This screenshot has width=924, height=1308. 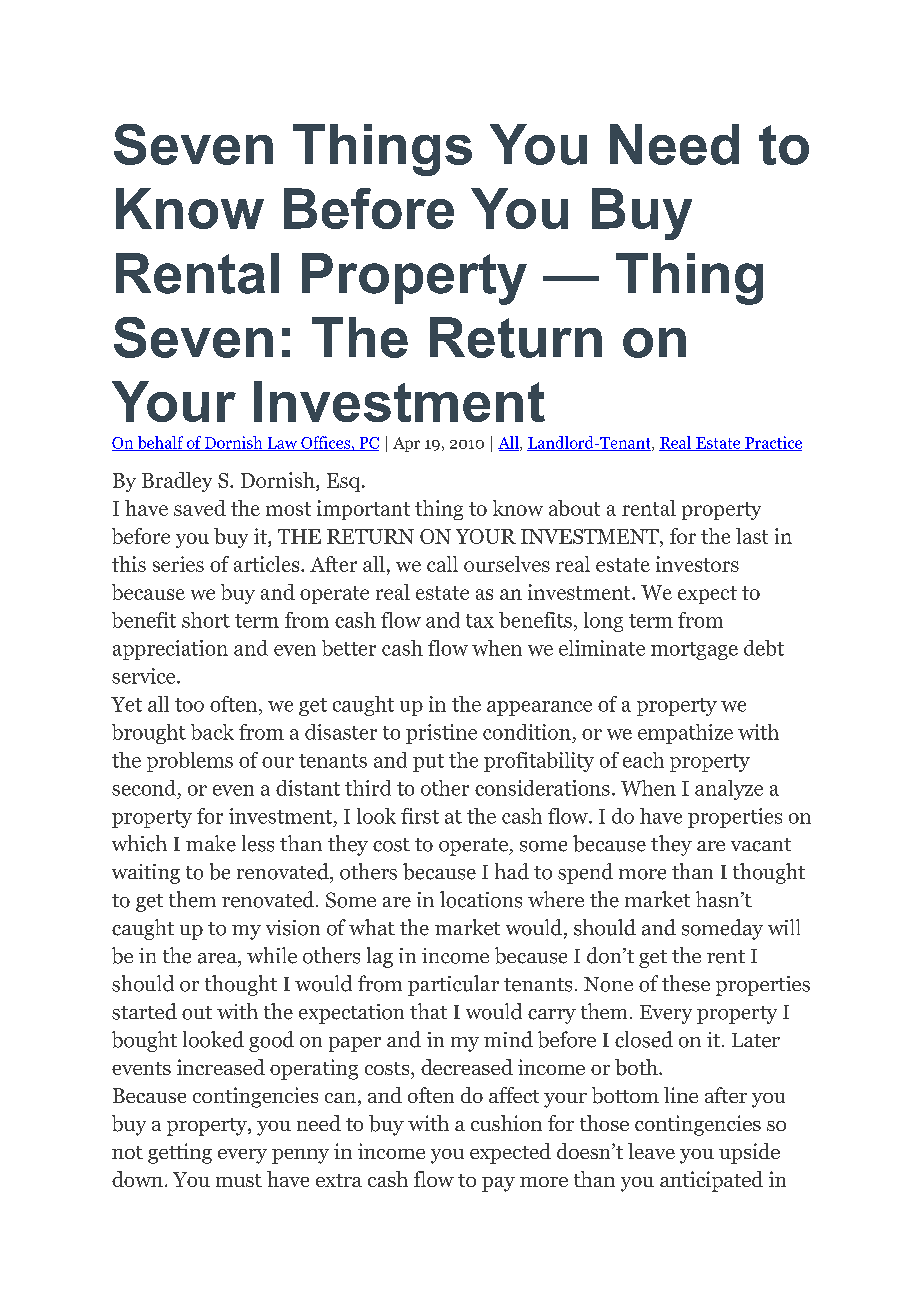 What do you see at coordinates (441, 734) in the screenshot?
I see `pristine` at bounding box center [441, 734].
